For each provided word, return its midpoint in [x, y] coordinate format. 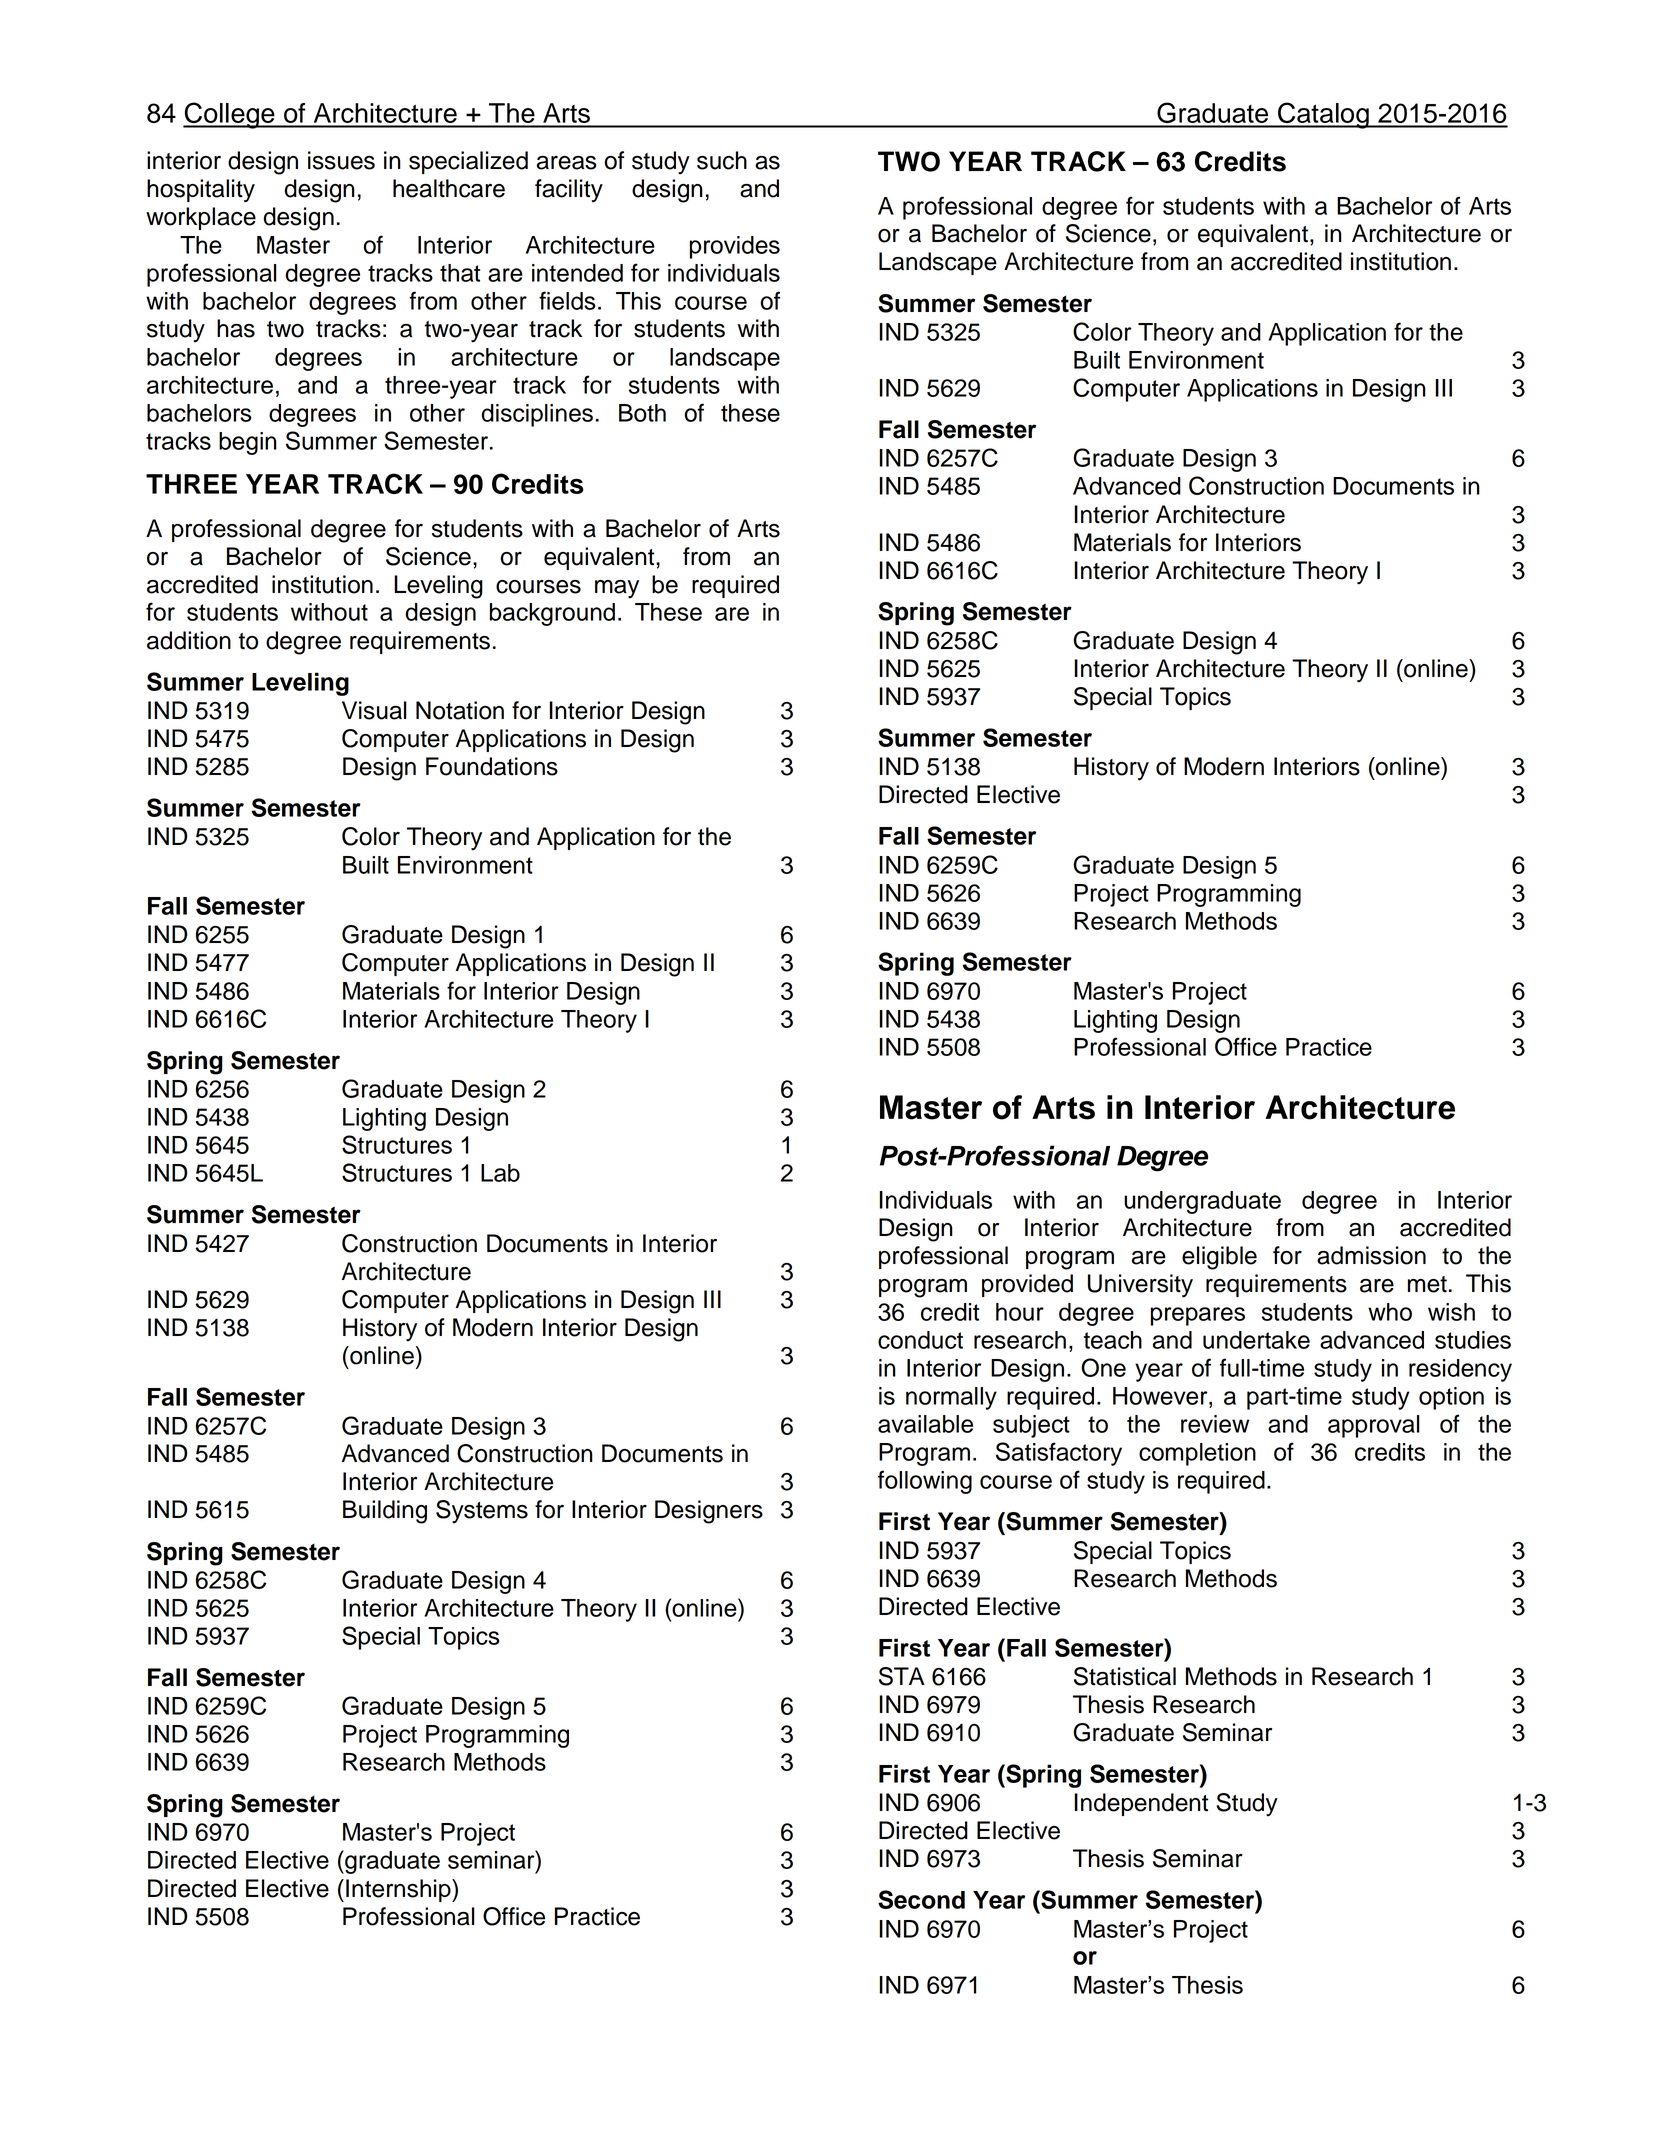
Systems [482, 1512]
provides [735, 247]
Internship [399, 1890]
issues [341, 160]
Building [385, 1512]
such [722, 160]
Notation [460, 710]
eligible [1219, 1258]
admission [1371, 1255]
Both [642, 413]
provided [1027, 1285]
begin [248, 443]
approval [1374, 1426]
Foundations [492, 766]
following [925, 1482]
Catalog [1323, 115]
